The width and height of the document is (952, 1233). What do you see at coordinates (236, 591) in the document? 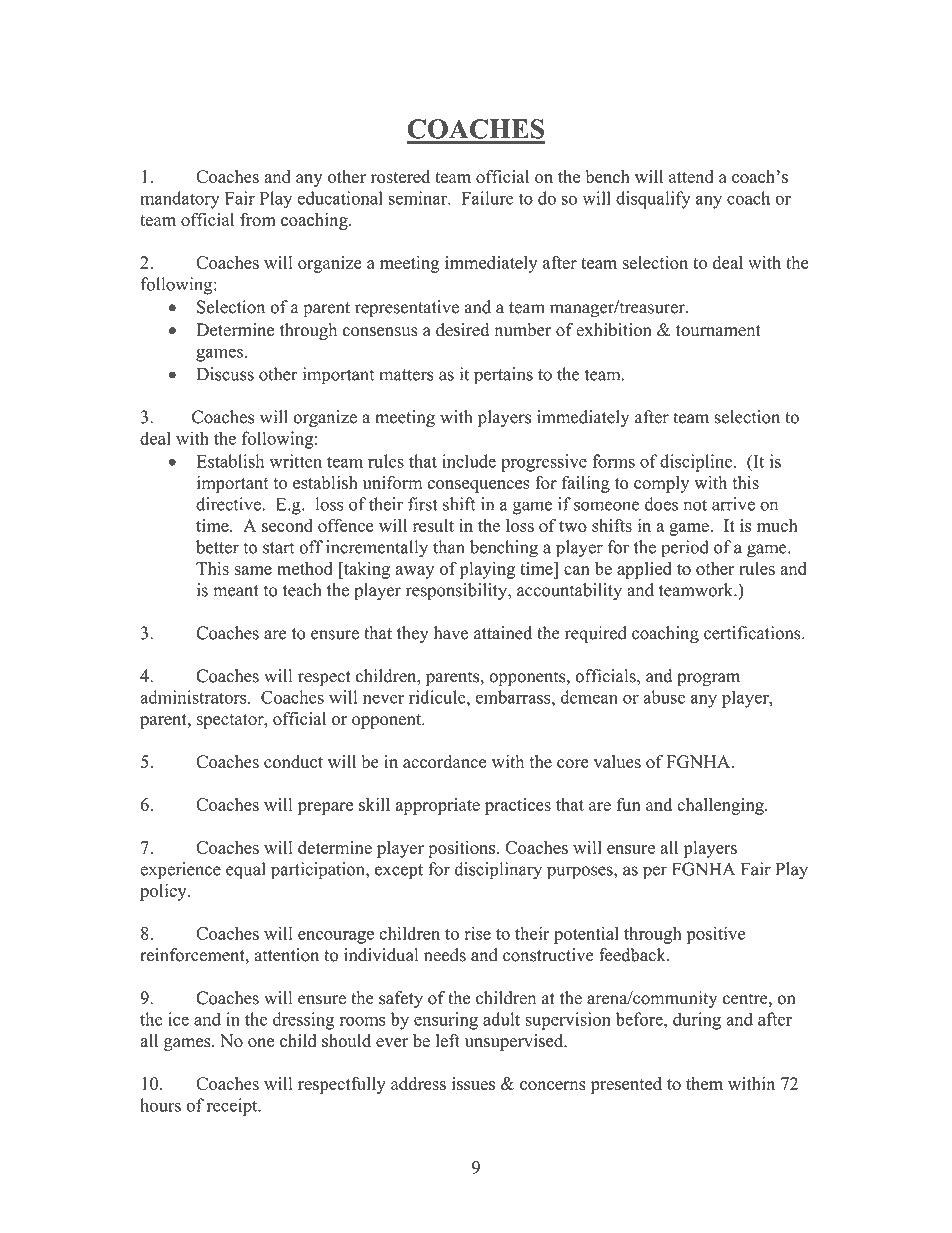
I see `meant` at bounding box center [236, 591].
